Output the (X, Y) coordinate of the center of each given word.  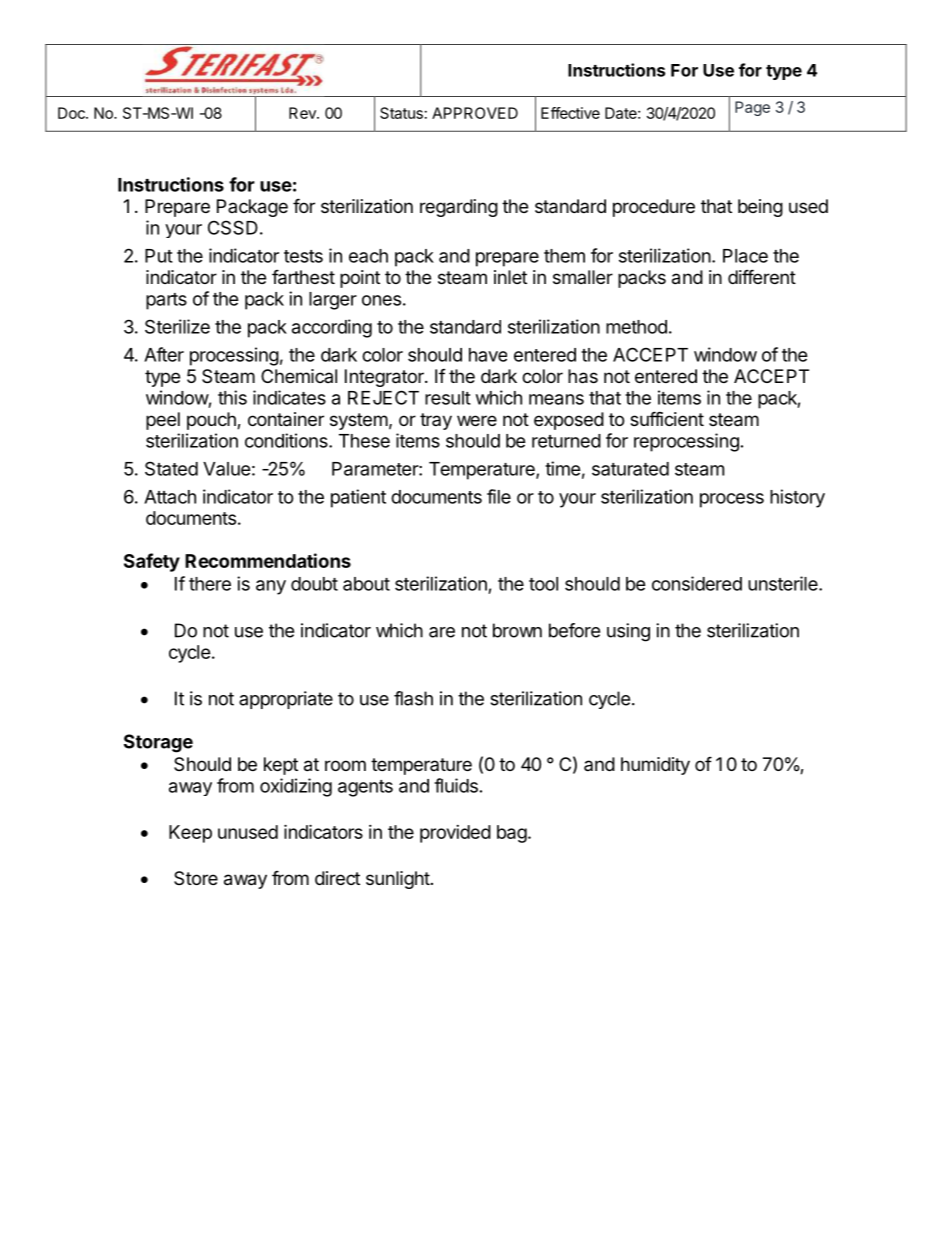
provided (455, 834)
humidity (655, 766)
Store (196, 878)
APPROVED (475, 113)
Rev (303, 113)
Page (752, 108)
